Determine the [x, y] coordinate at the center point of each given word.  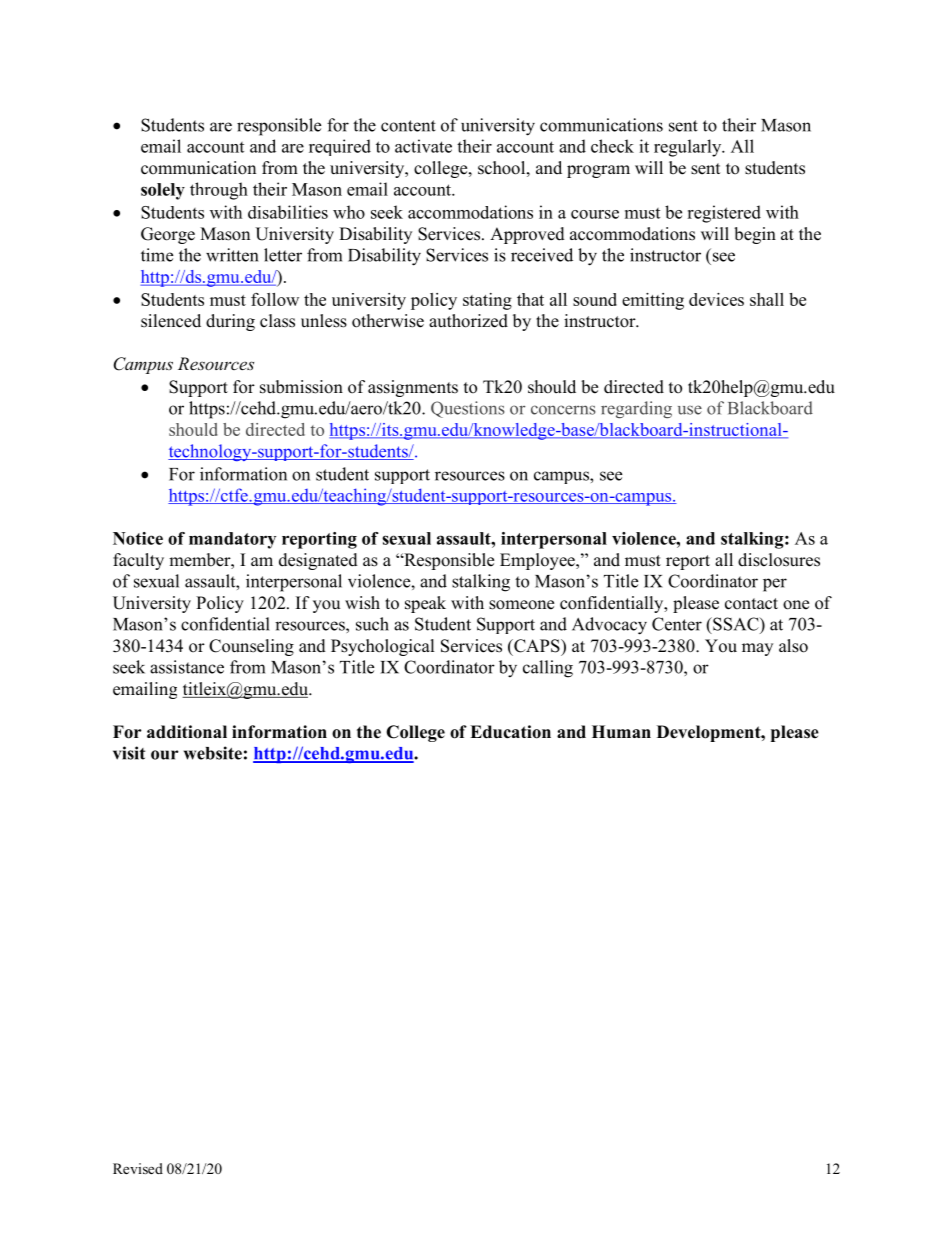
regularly [689, 148]
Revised [138, 1168]
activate [423, 146]
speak [425, 604]
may [757, 649]
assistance [187, 667]
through [219, 191]
